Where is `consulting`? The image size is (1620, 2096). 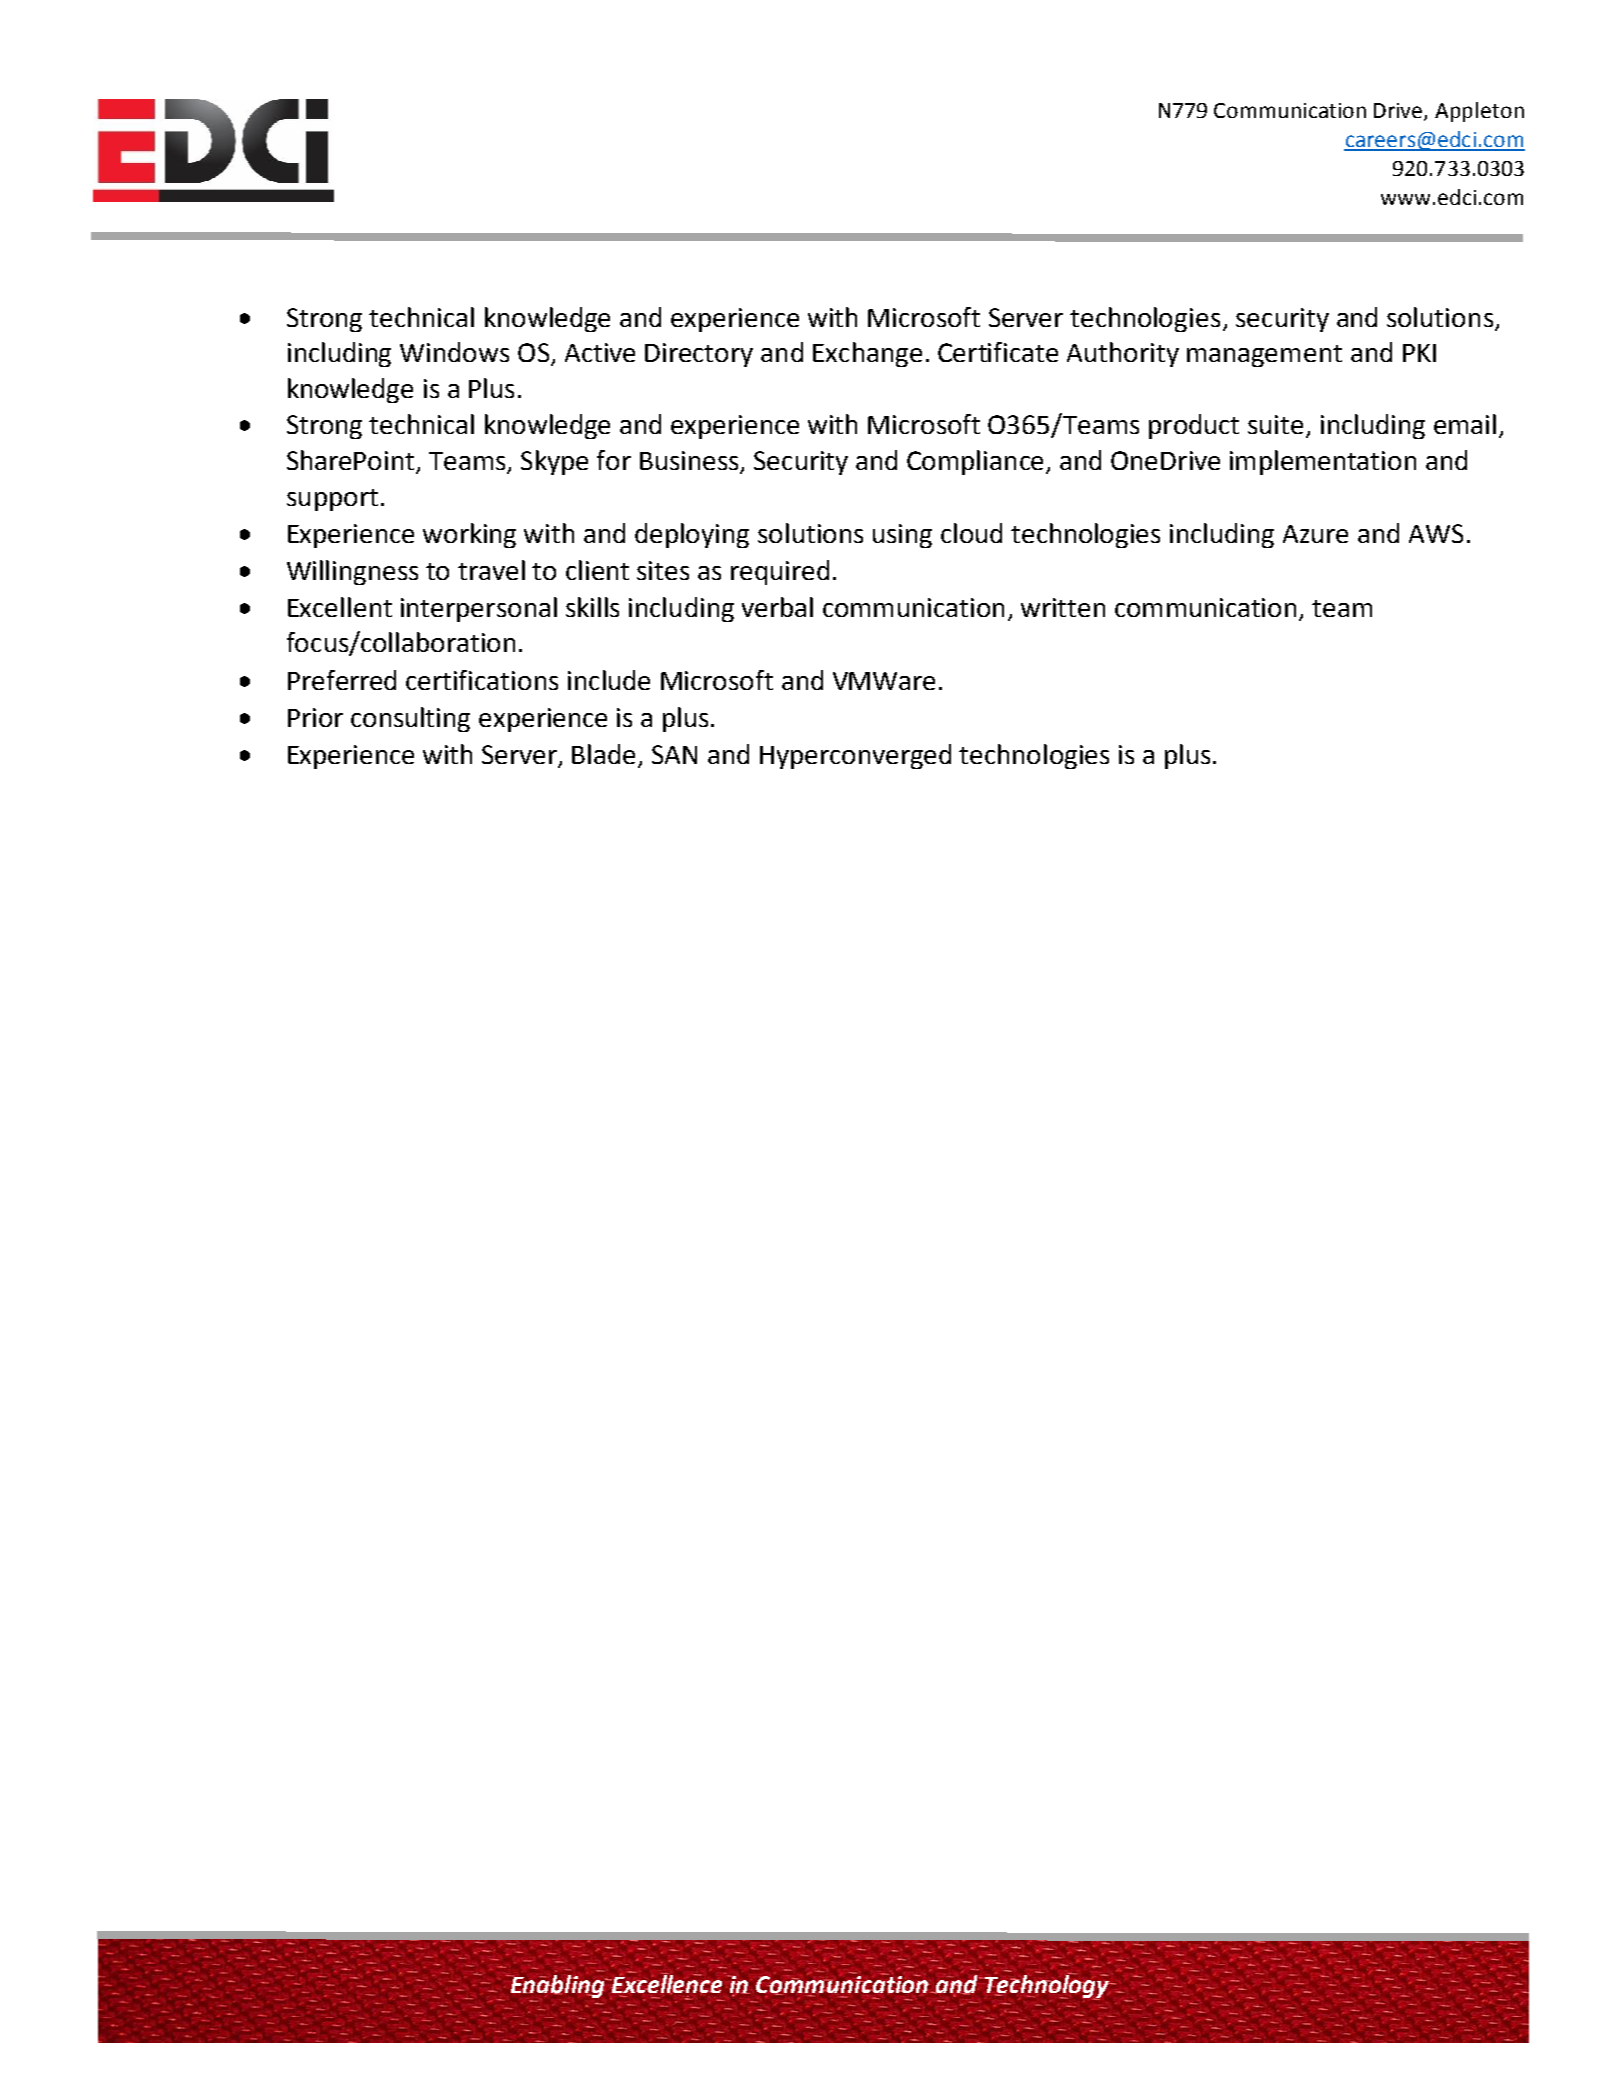
consulting is located at coordinates (410, 719).
